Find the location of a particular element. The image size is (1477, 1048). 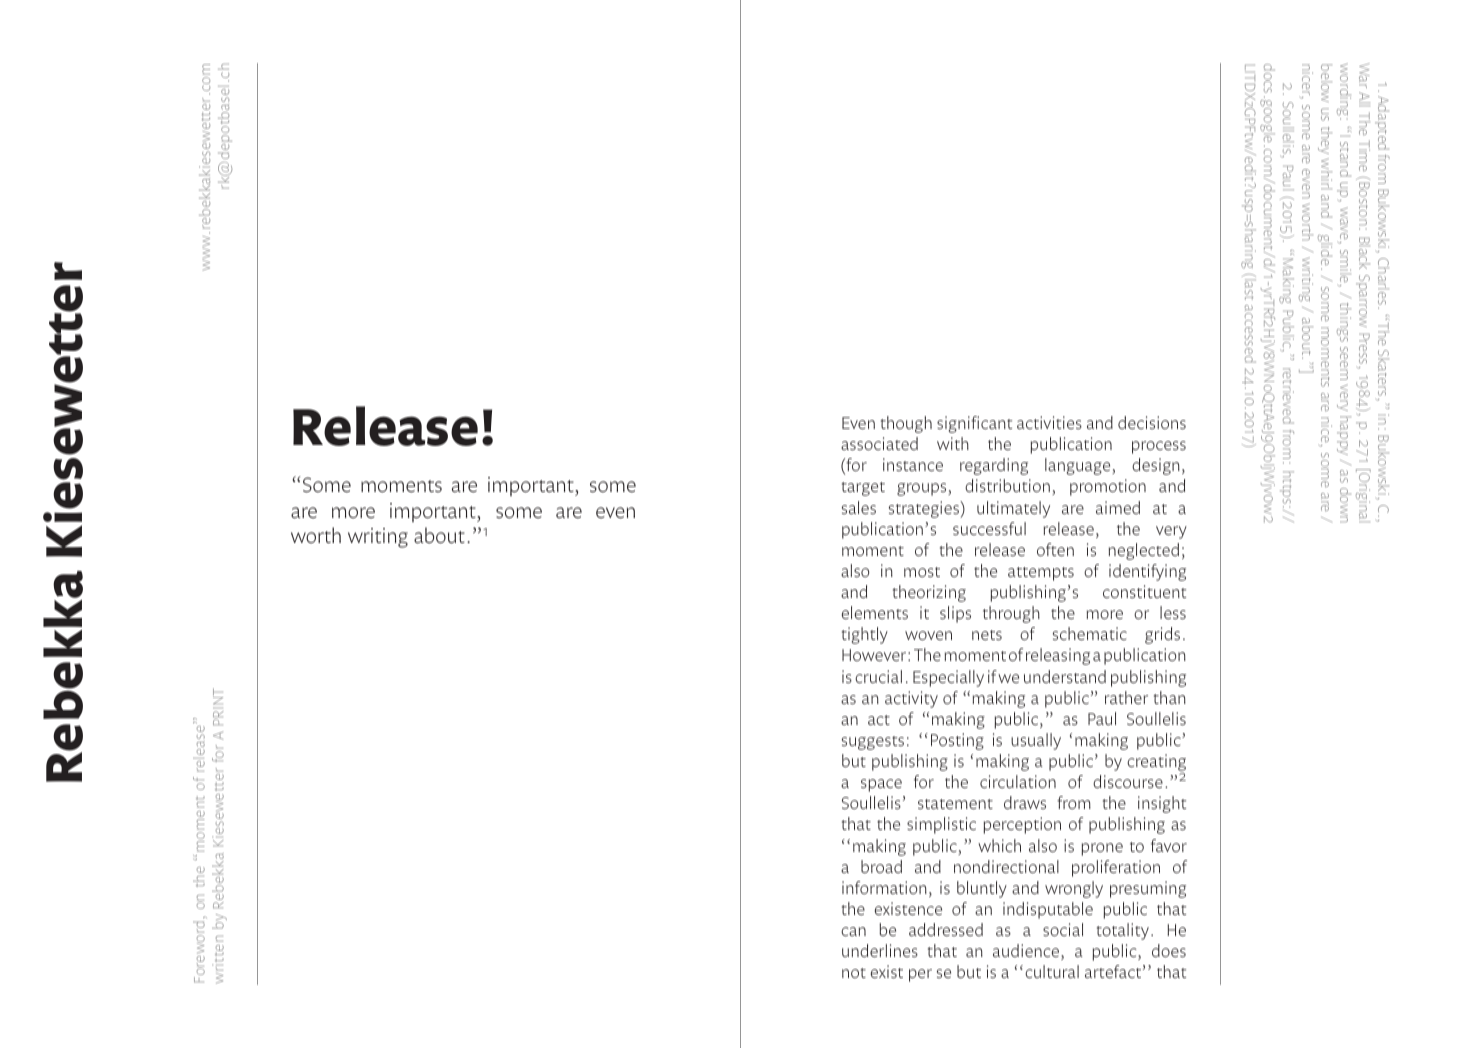

decisions is located at coordinates (1152, 423).
